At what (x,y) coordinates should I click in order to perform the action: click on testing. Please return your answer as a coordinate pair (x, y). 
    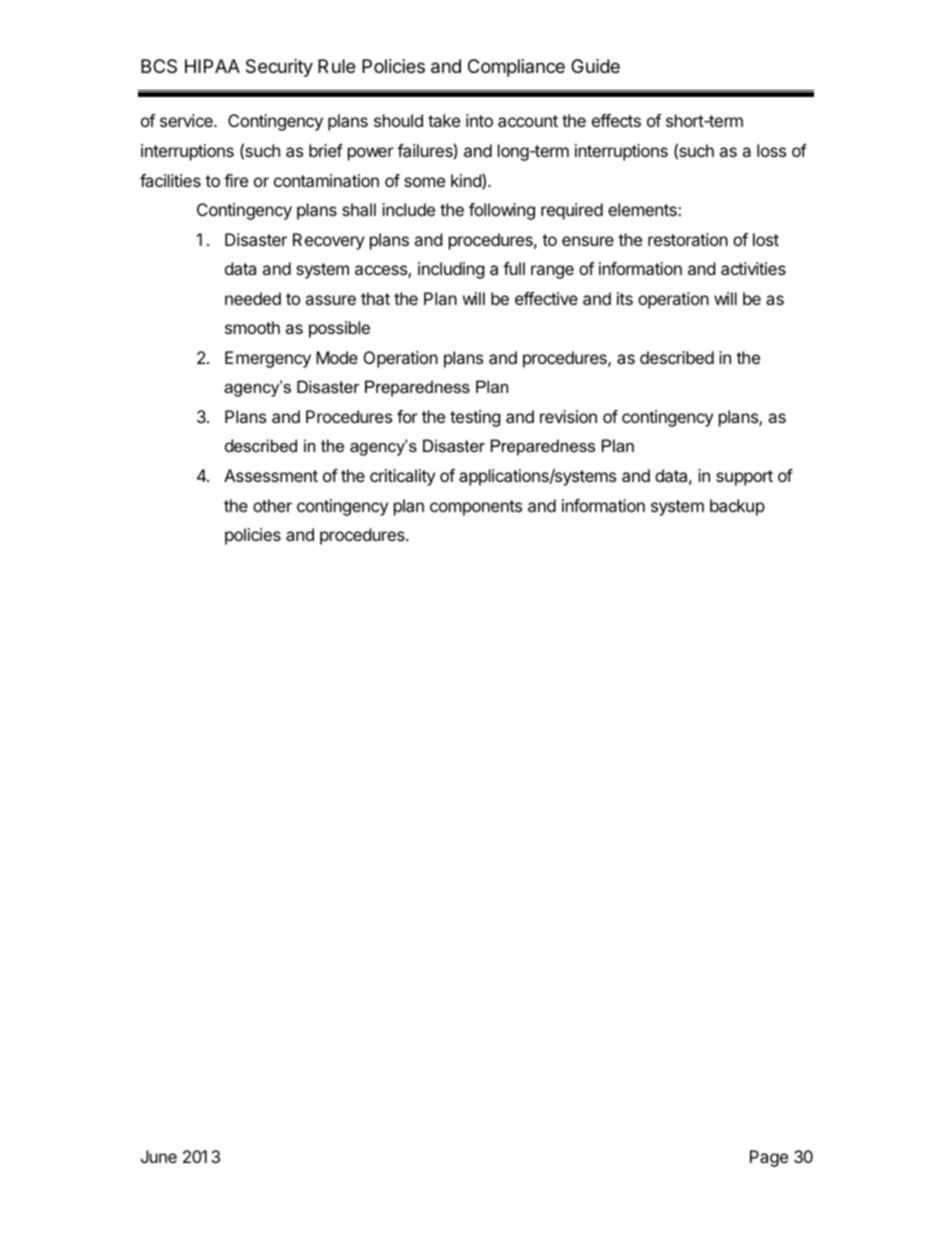
    Looking at the image, I should click on (475, 418).
